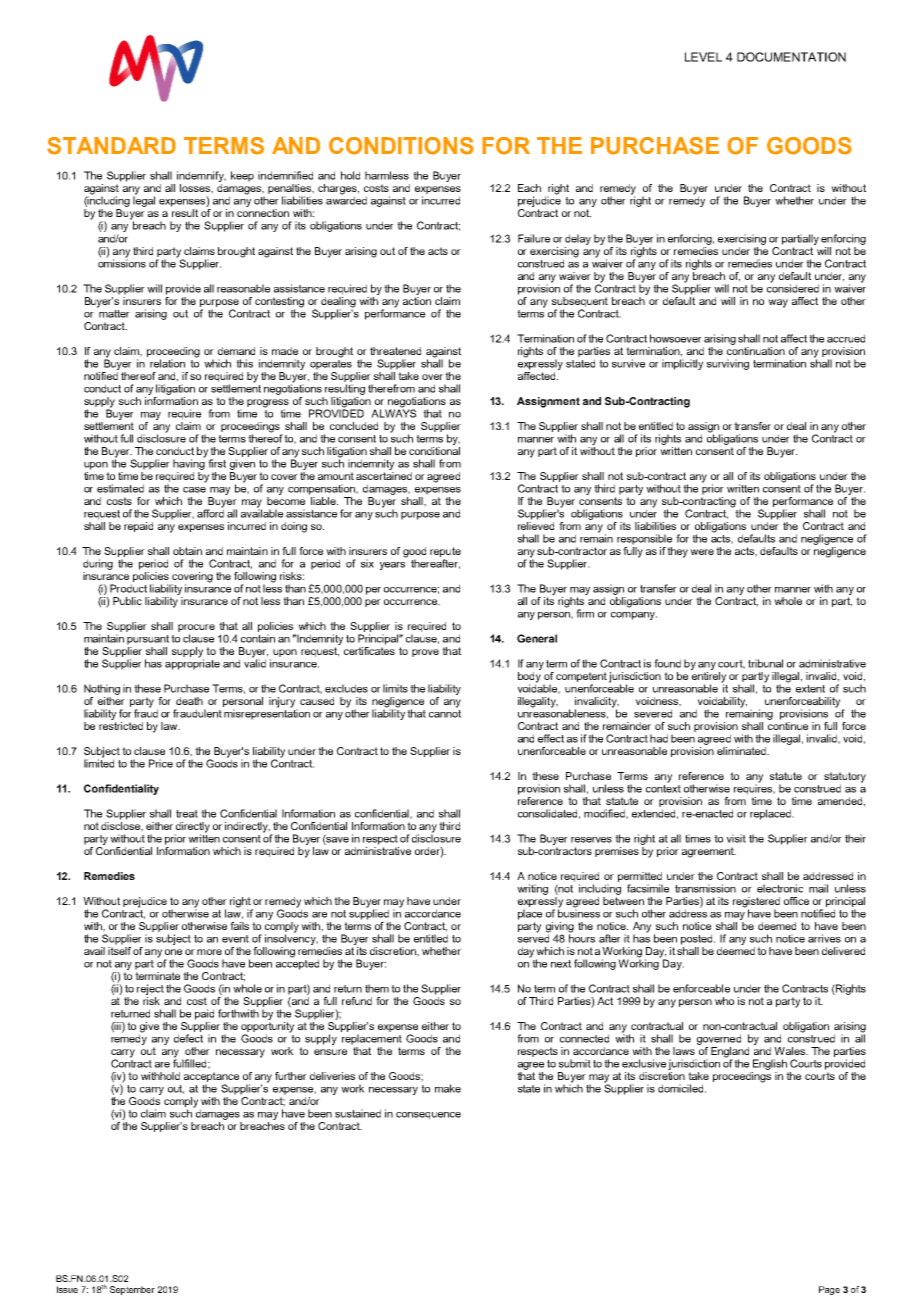 The image size is (924, 1308). Describe the element at coordinates (132, 1290) in the document. I see `September` at that location.
